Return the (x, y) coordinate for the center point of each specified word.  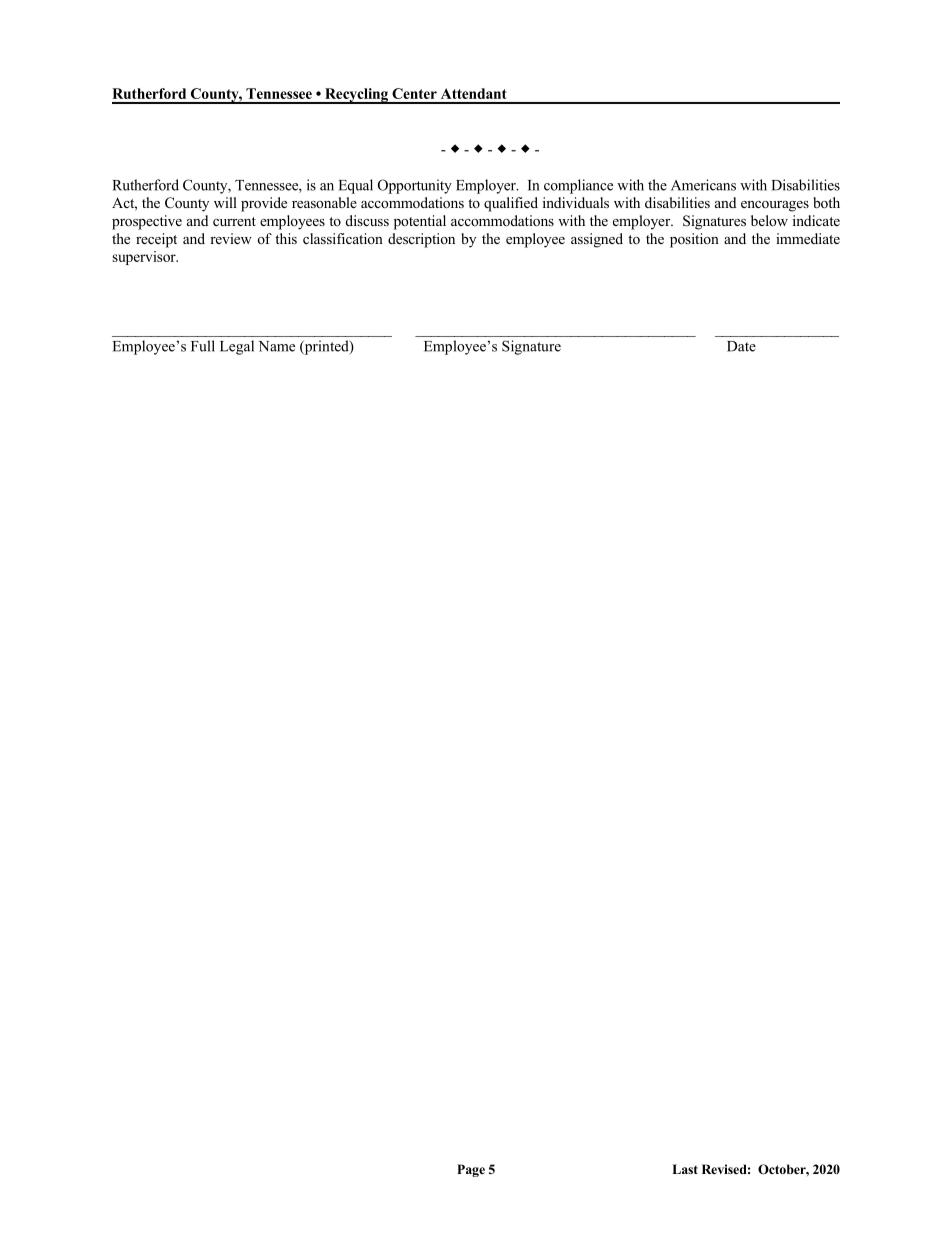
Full (203, 346)
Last (685, 1169)
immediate (808, 238)
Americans (703, 185)
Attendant (474, 93)
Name (277, 346)
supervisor (145, 258)
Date (741, 346)
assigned (597, 240)
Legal (237, 347)
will (225, 202)
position (694, 240)
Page (471, 1170)
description (421, 240)
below (769, 220)
